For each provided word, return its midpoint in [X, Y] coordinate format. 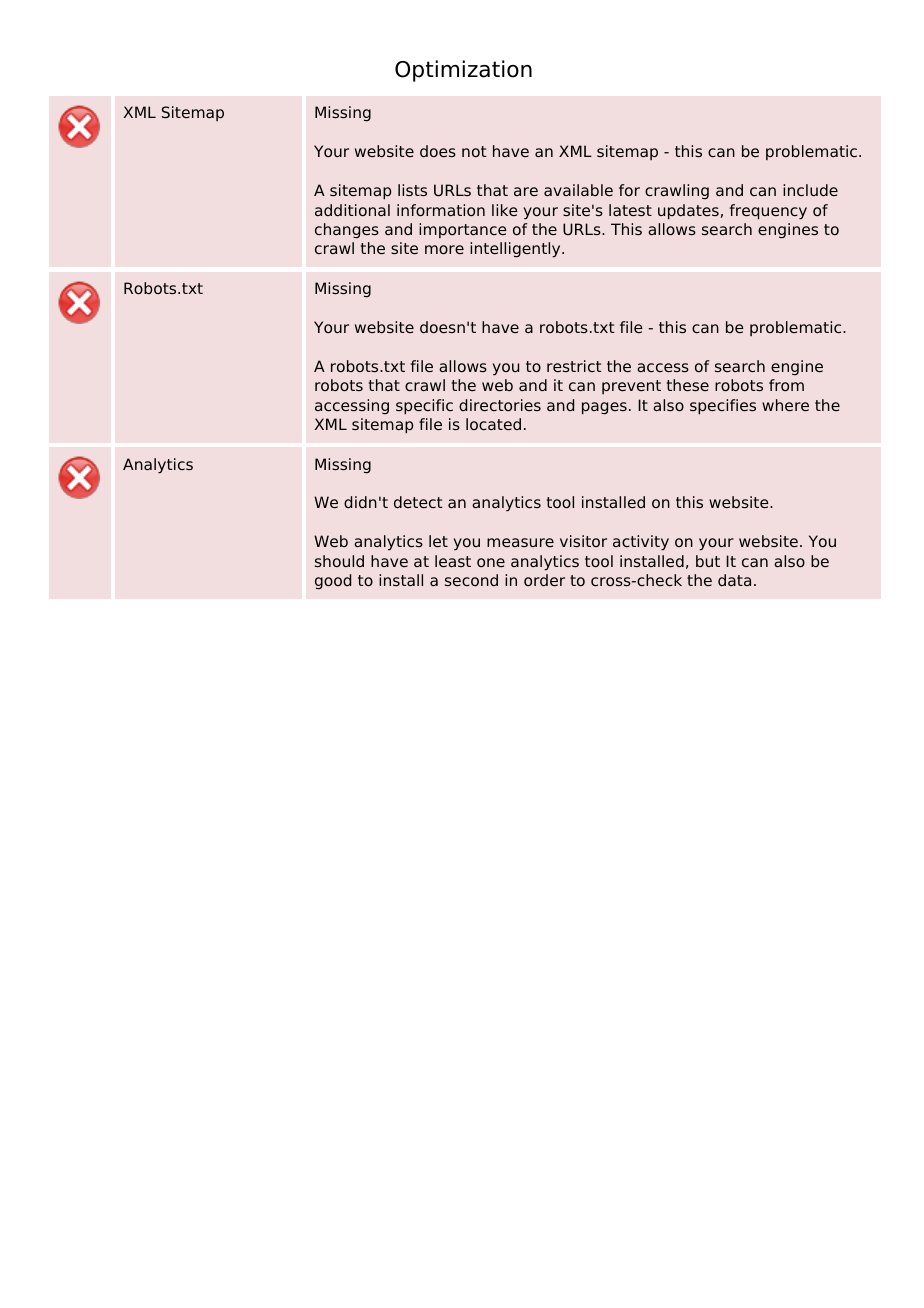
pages [604, 408]
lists [412, 190]
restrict [574, 366]
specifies [723, 407]
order [544, 580]
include [810, 190]
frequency [768, 212]
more [444, 250]
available [578, 190]
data [734, 580]
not [474, 151]
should [339, 561]
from [786, 385]
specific [424, 407]
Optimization [463, 71]
